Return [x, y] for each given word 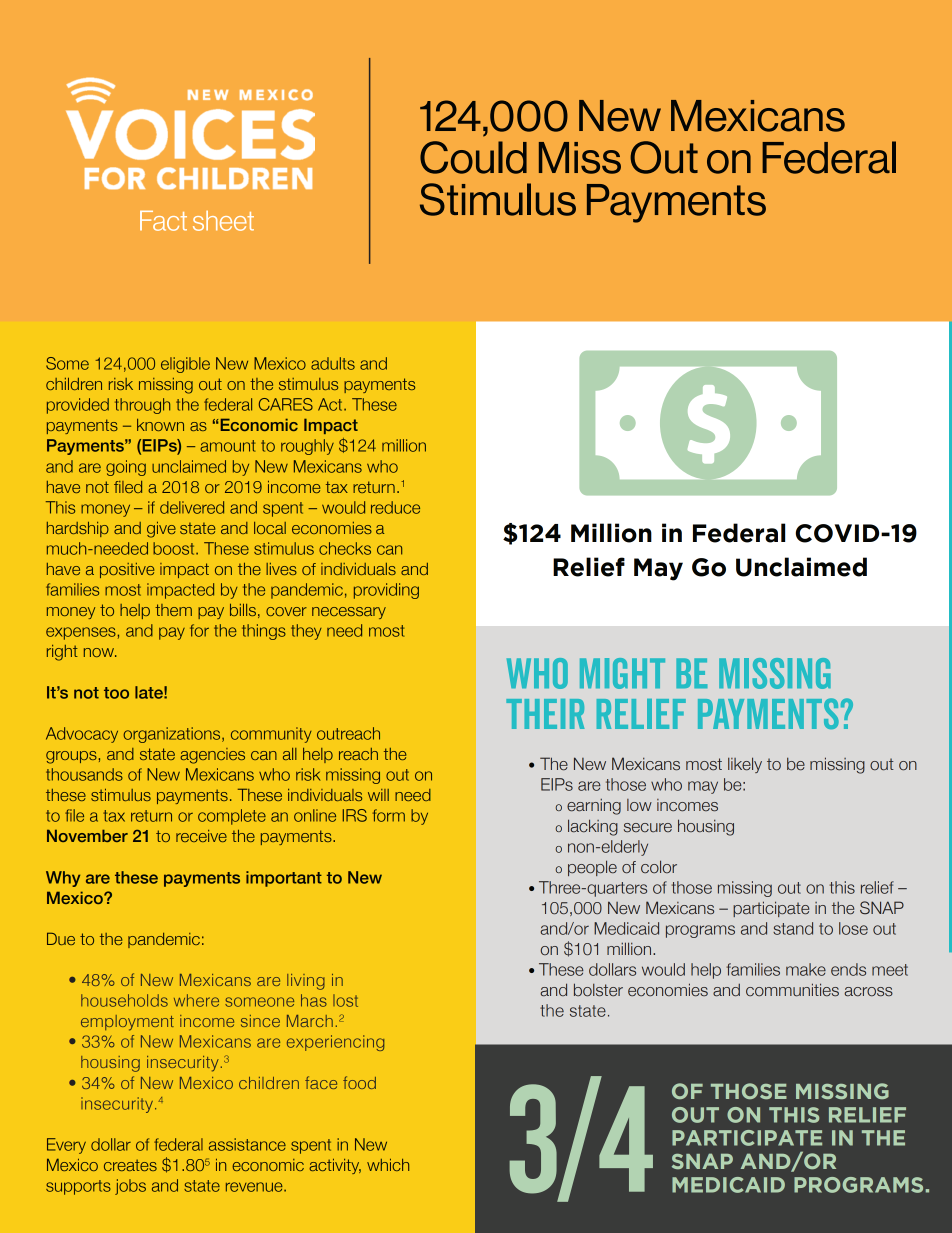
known [160, 425]
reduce [395, 507]
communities [792, 990]
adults [333, 363]
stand [793, 928]
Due [61, 938]
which [388, 1165]
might [622, 673]
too [116, 693]
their [545, 714]
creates [130, 1165]
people [592, 868]
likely [745, 765]
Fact [163, 221]
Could [473, 157]
